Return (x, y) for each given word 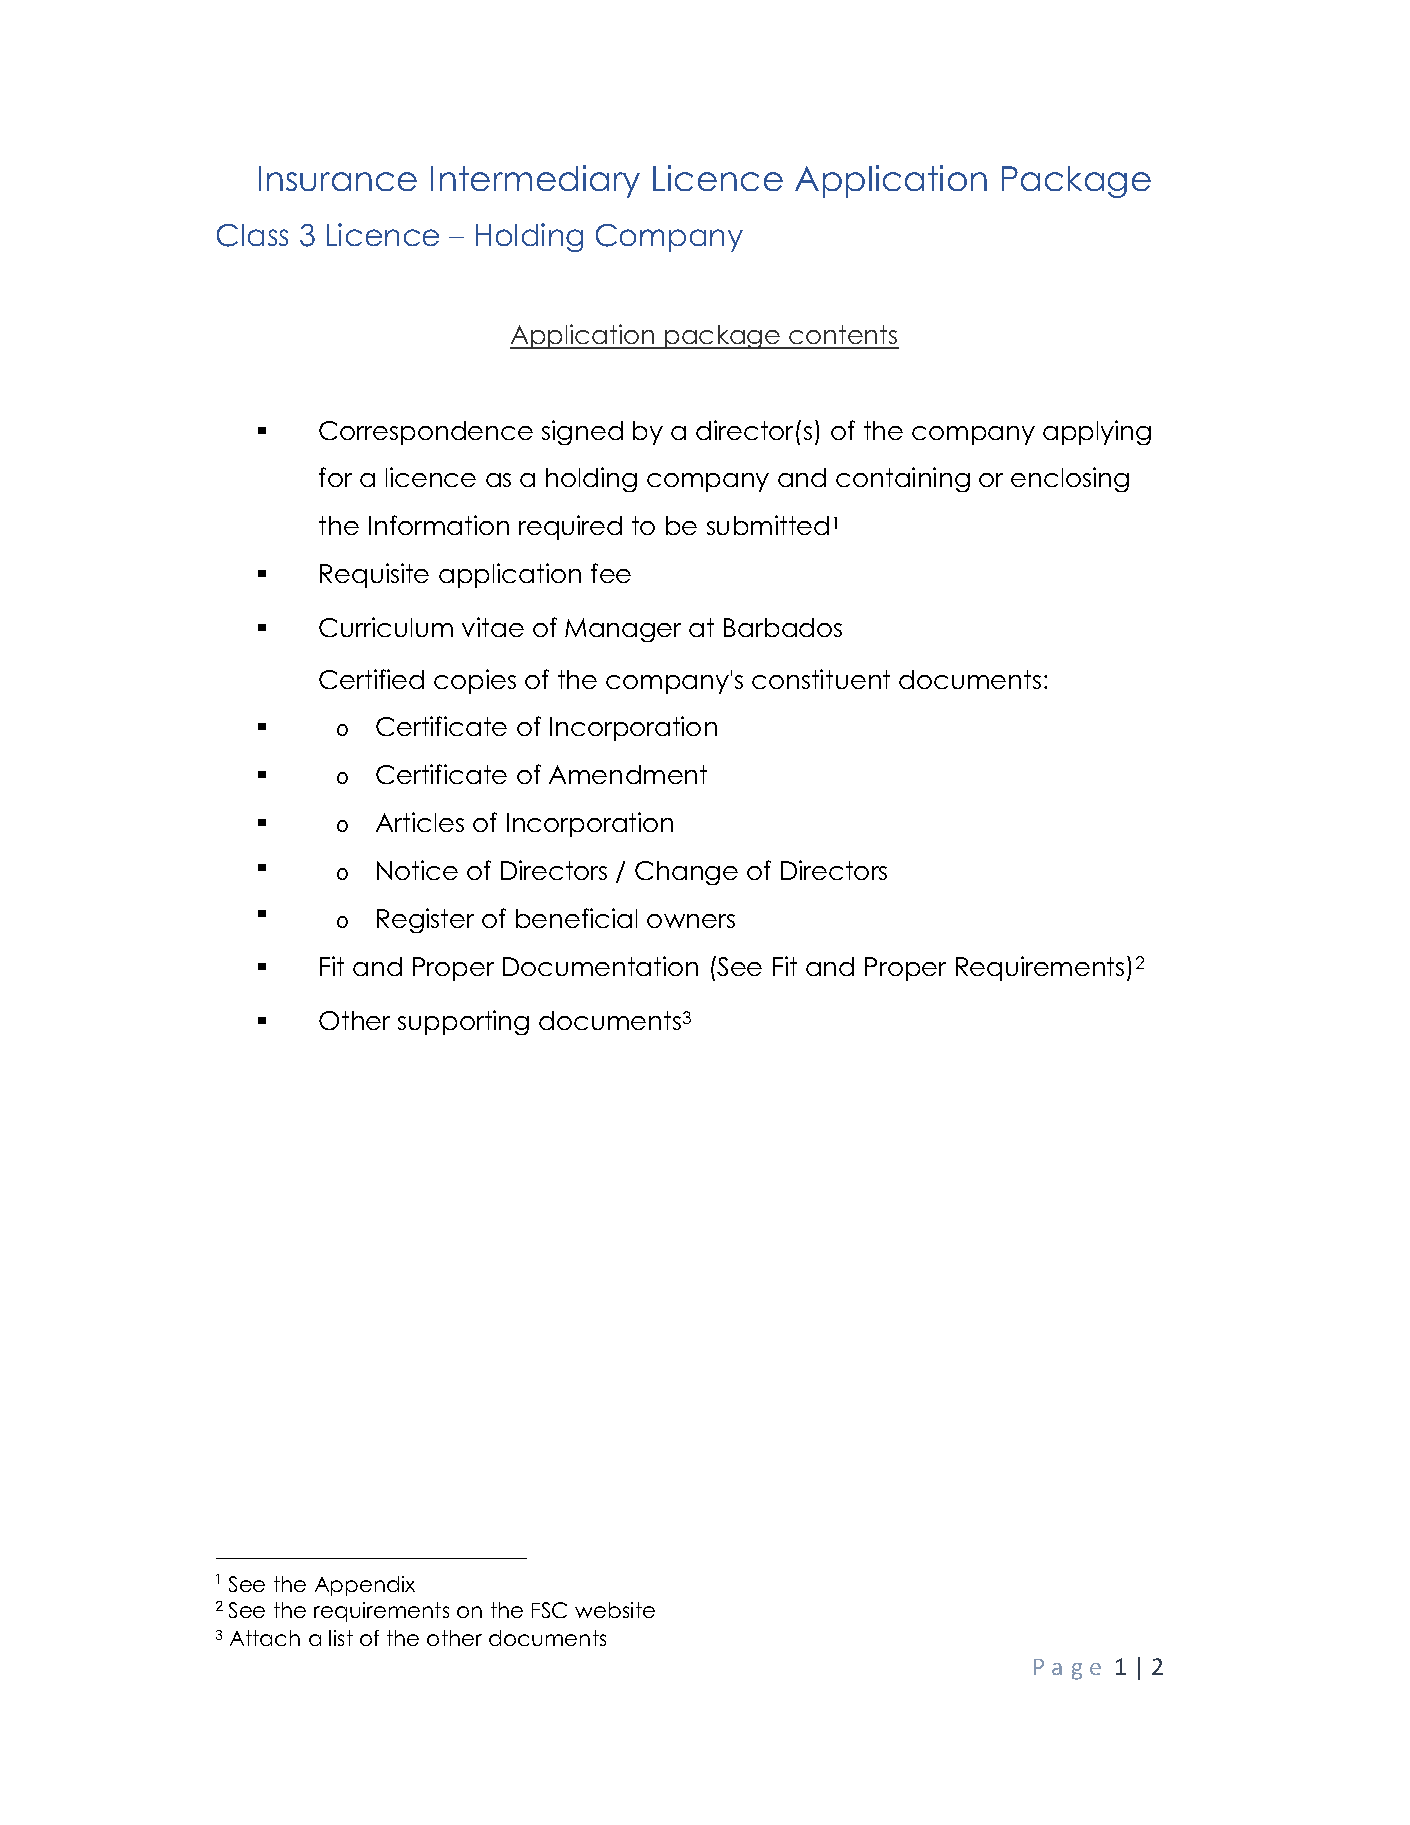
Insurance (338, 178)
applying (1097, 432)
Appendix (365, 1586)
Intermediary (535, 181)
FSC (549, 1610)
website (615, 1610)
